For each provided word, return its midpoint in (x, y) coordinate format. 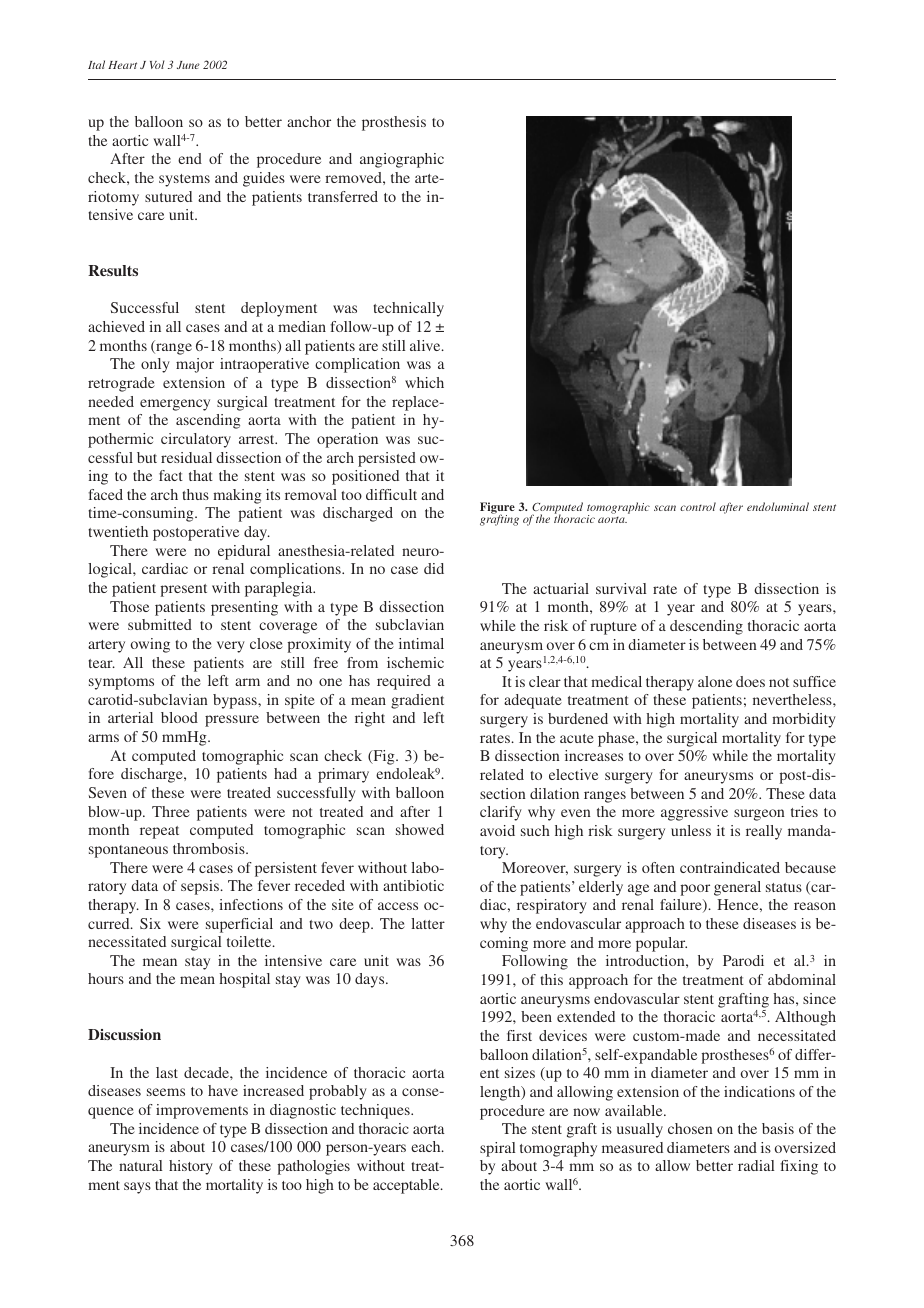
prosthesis (394, 123)
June (188, 65)
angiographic (402, 160)
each (427, 1146)
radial (756, 1165)
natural (140, 1165)
